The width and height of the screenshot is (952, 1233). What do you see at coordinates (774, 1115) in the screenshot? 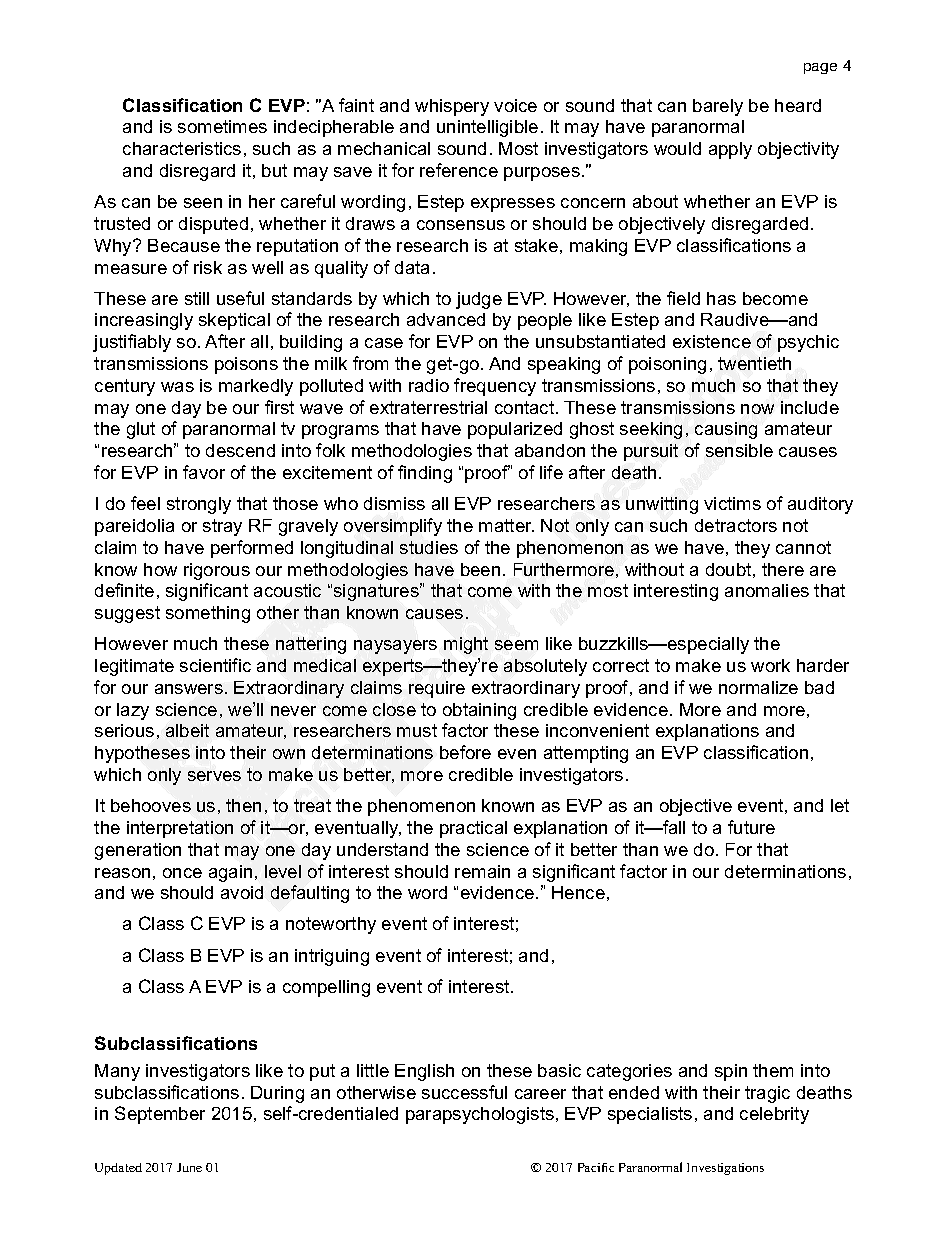
I see `celebrity` at bounding box center [774, 1115].
